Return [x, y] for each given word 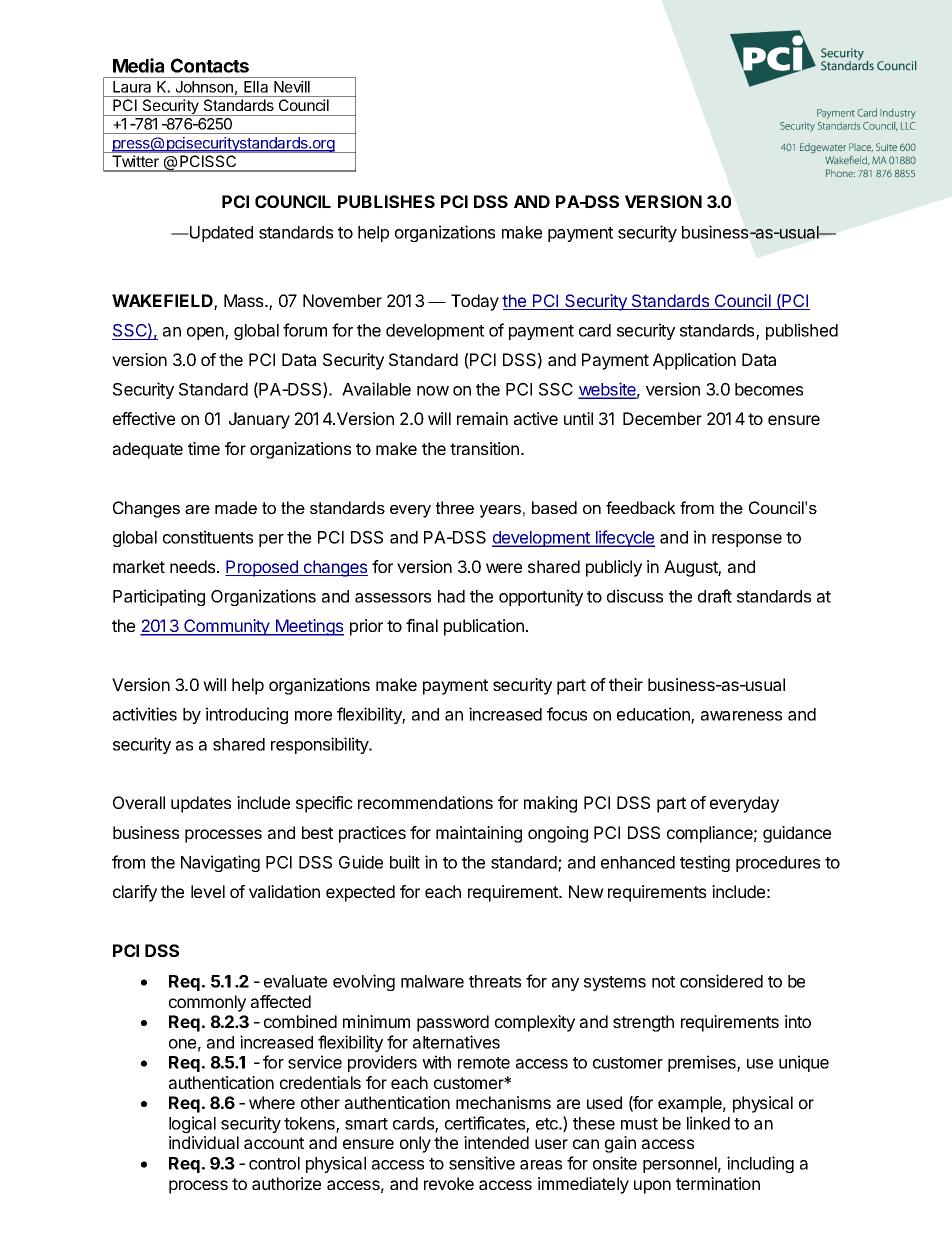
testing [705, 863]
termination [718, 1183]
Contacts [210, 65]
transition [484, 448]
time [204, 448]
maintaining [479, 834]
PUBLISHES [386, 201]
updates [201, 804]
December [662, 418]
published [802, 331]
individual [204, 1142]
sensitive [482, 1163]
